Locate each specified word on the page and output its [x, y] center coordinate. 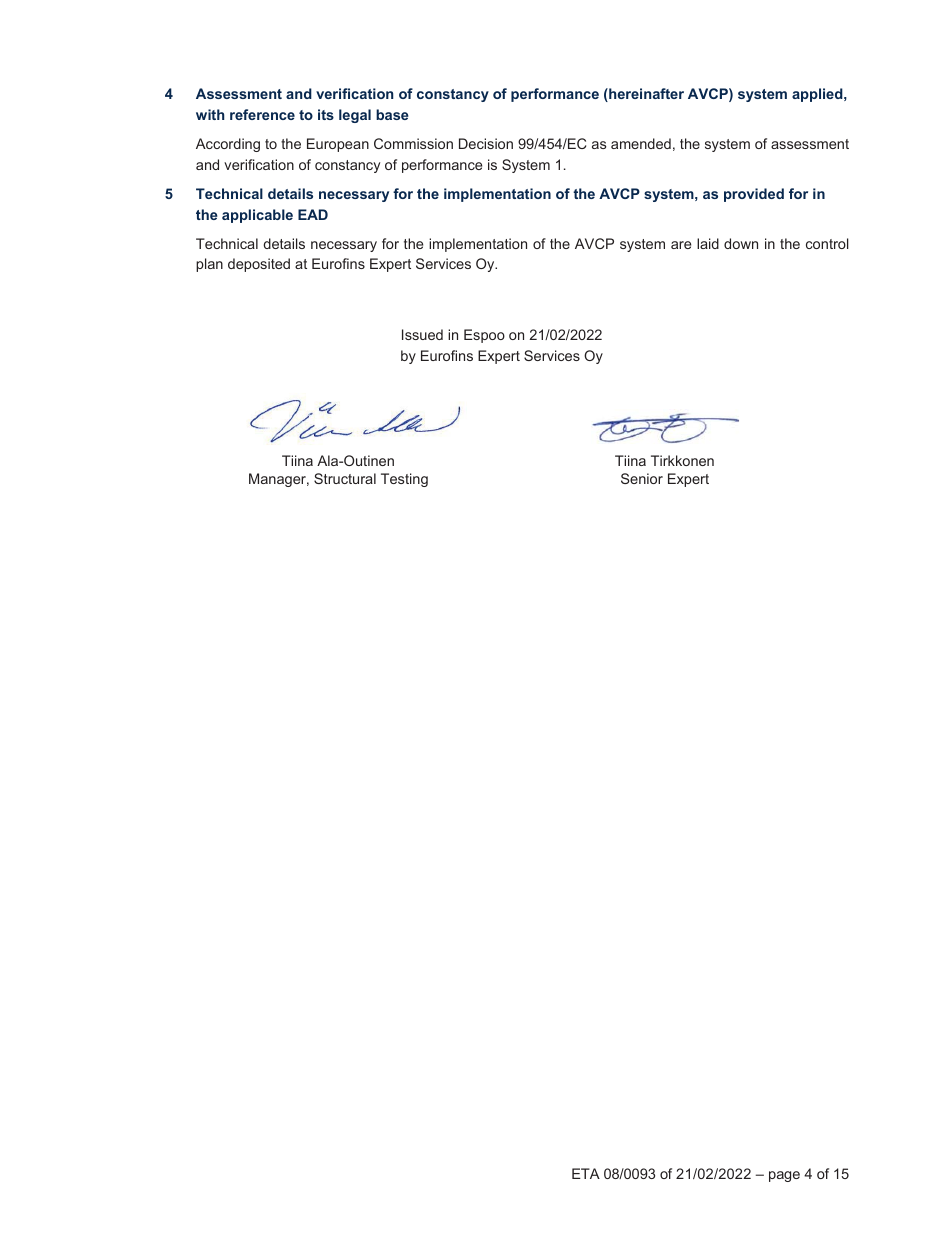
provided [754, 195]
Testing [404, 480]
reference [262, 114]
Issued [422, 334]
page [784, 1176]
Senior [642, 478]
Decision [486, 143]
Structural [345, 478]
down [741, 243]
